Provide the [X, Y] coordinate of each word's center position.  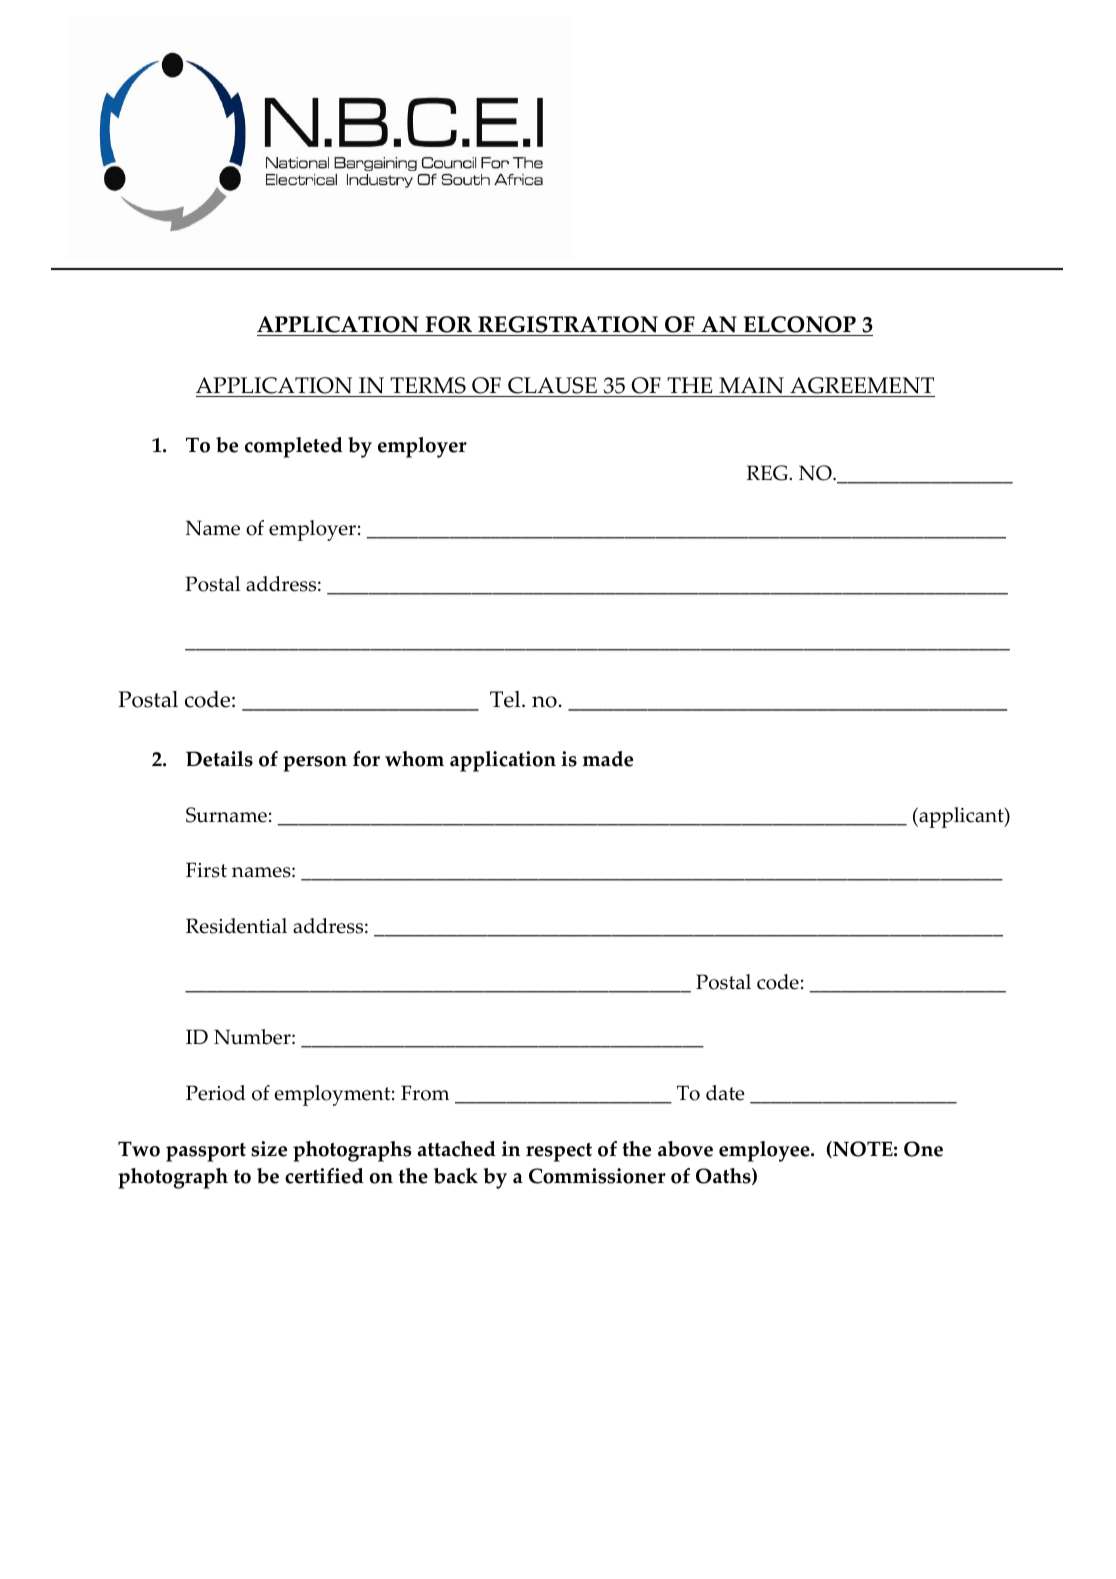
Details [219, 759]
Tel [506, 699]
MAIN [751, 387]
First [206, 870]
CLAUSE [552, 387]
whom [414, 759]
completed [294, 447]
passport [206, 1152]
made [608, 759]
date [725, 1093]
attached [457, 1149]
